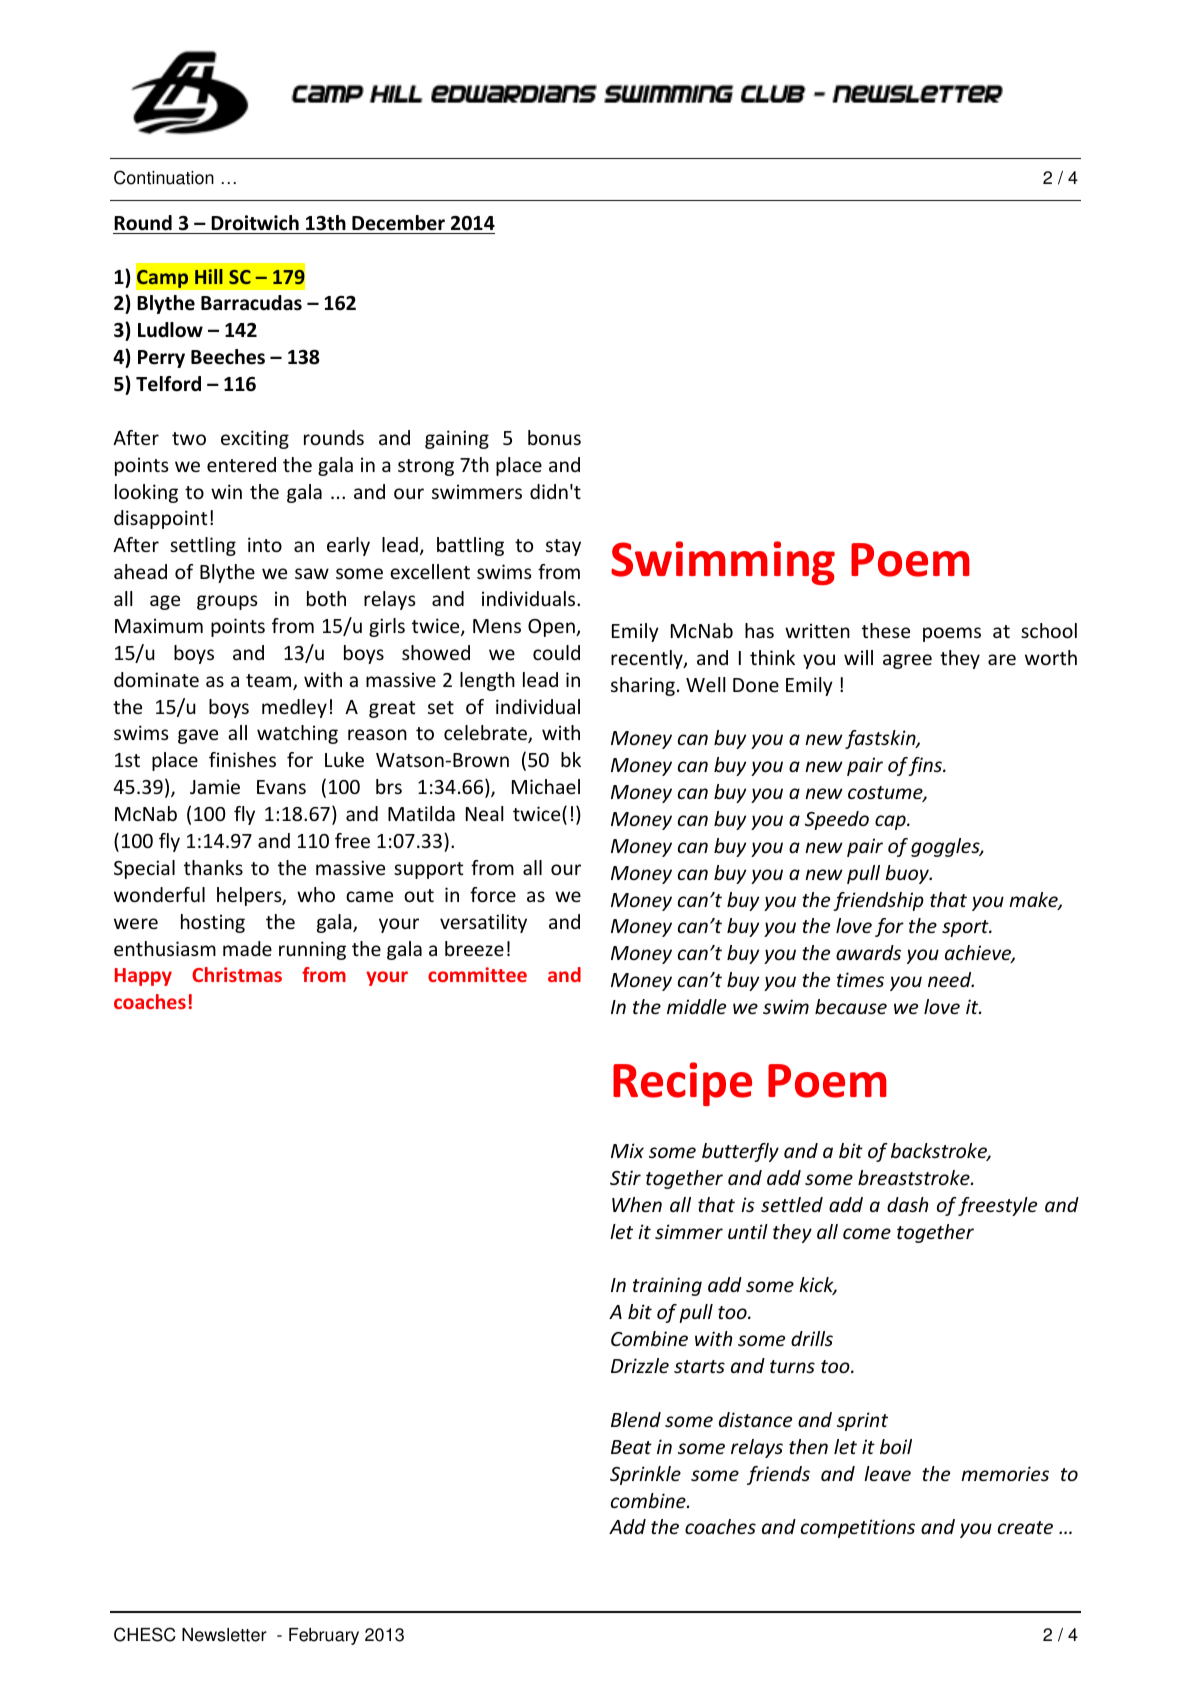 This image has width=1191, height=1685. What do you see at coordinates (270, 682) in the image?
I see `team` at bounding box center [270, 682].
